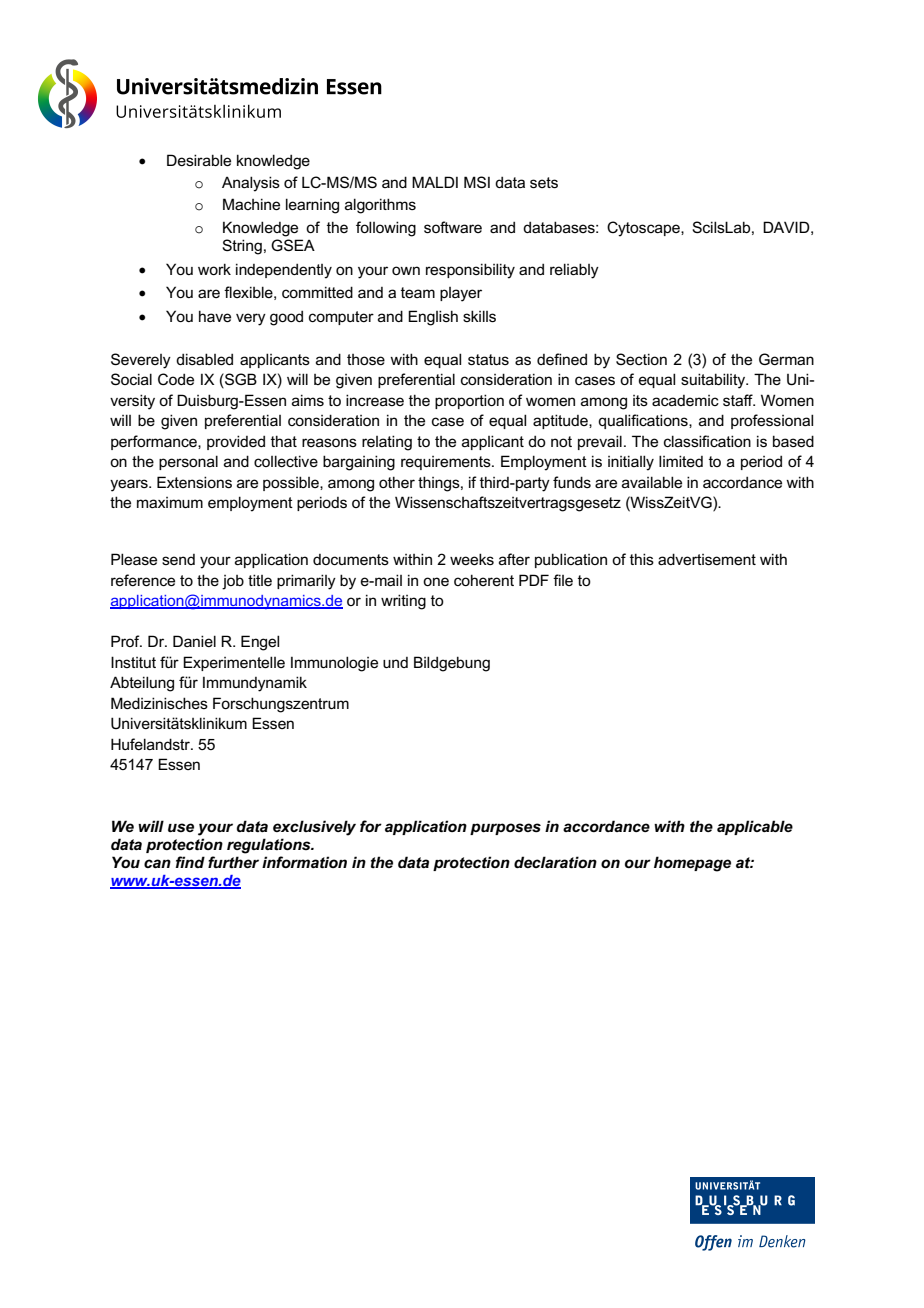 The height and width of the screenshot is (1308, 924). I want to click on Daniel, so click(194, 641).
